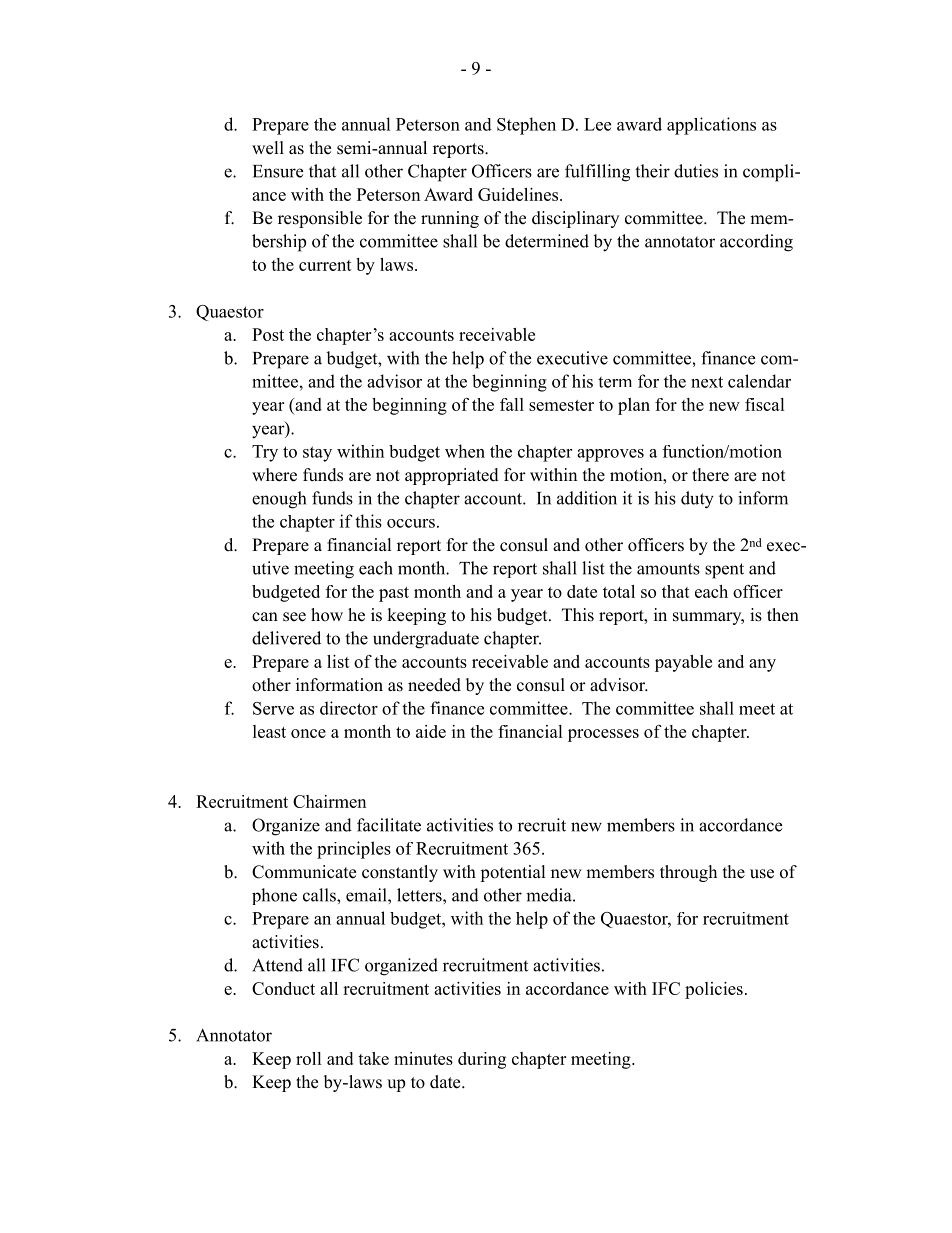 This image has width=952, height=1233. What do you see at coordinates (482, 1060) in the image?
I see `during` at bounding box center [482, 1060].
